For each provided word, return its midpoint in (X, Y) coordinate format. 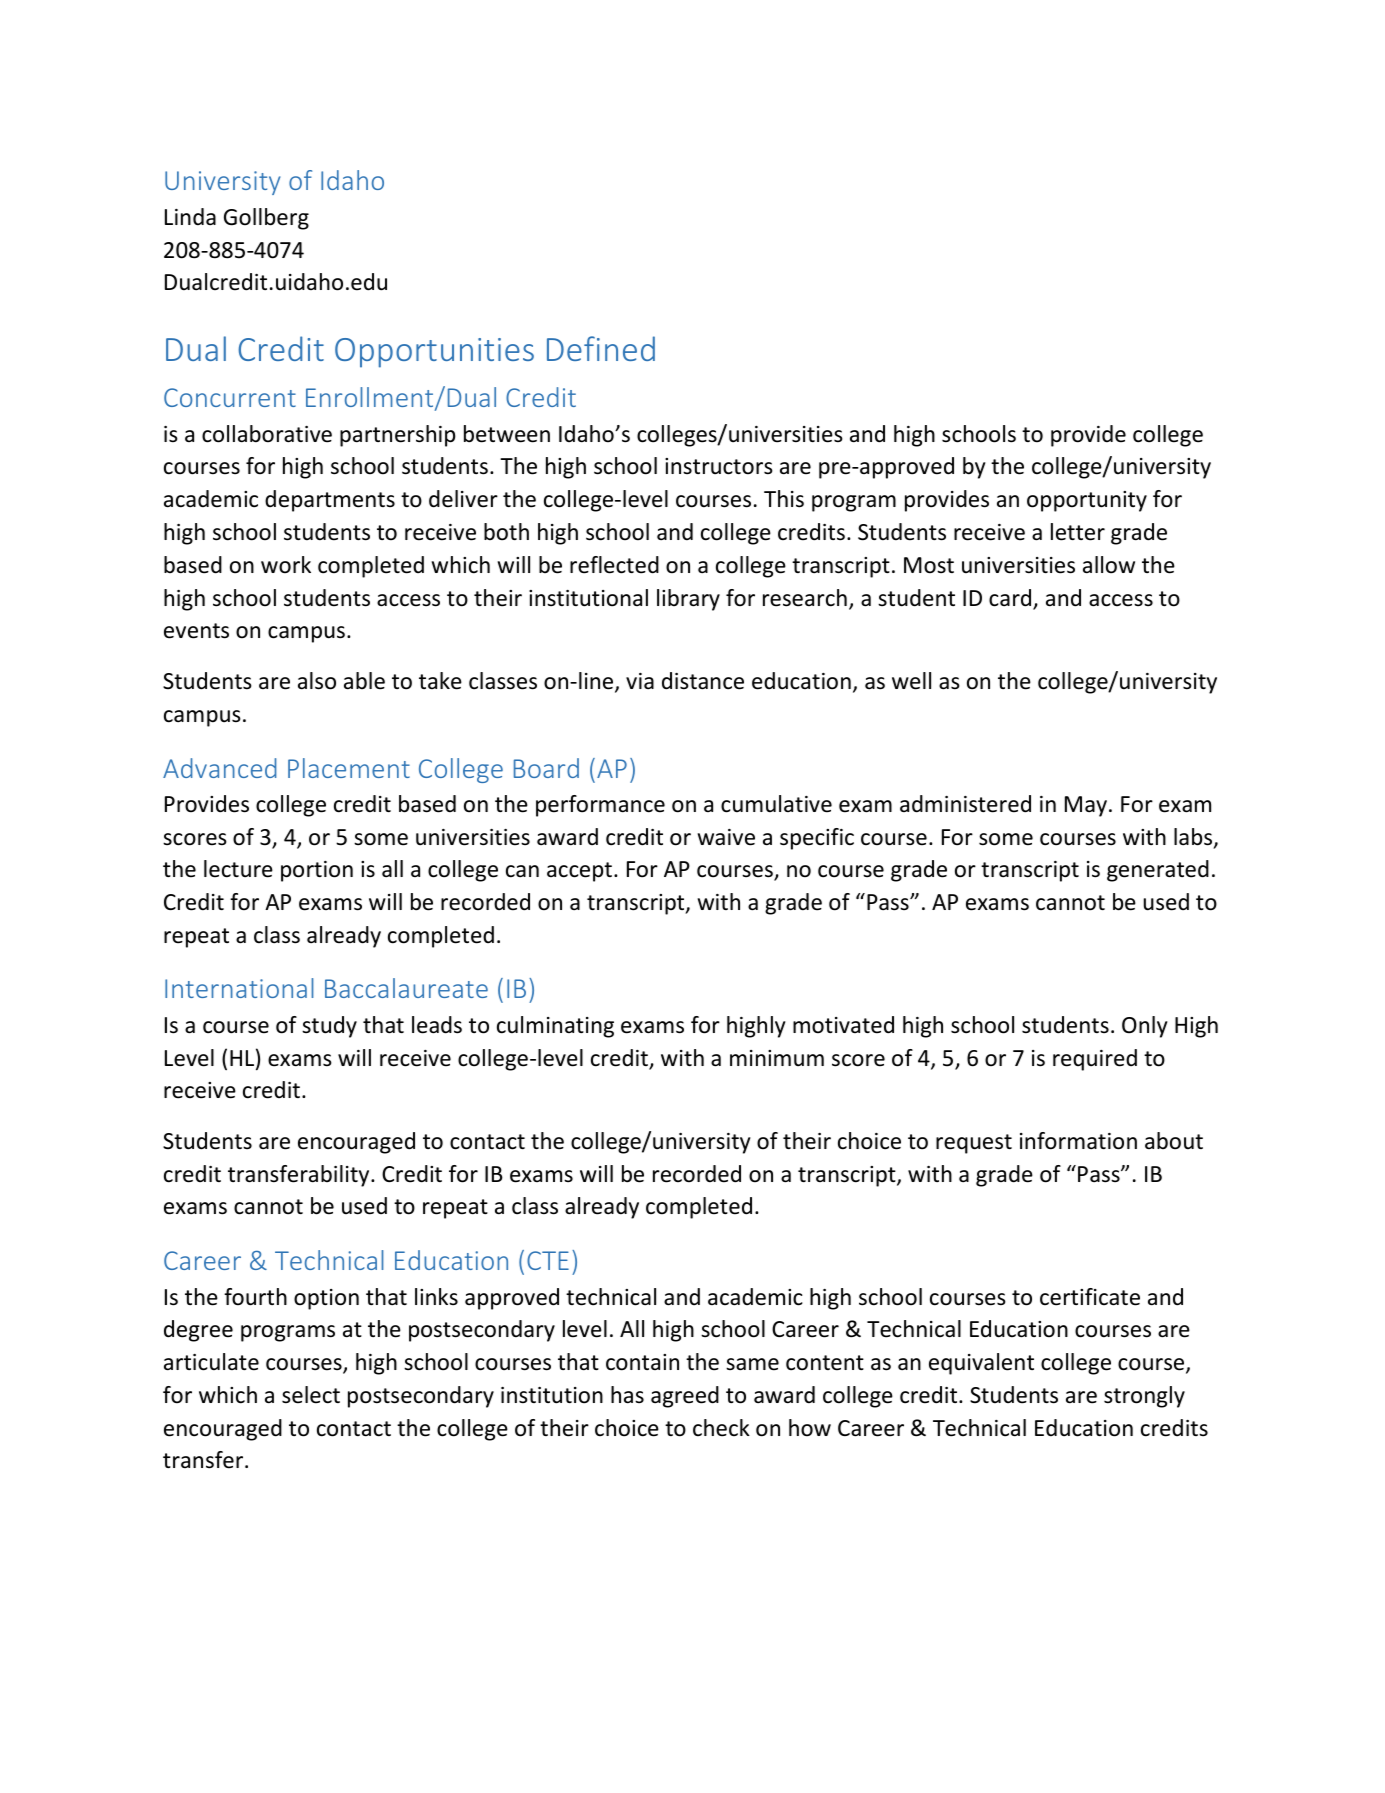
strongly (1144, 1397)
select (311, 1395)
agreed (685, 1397)
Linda (190, 217)
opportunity (1087, 501)
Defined (601, 348)
